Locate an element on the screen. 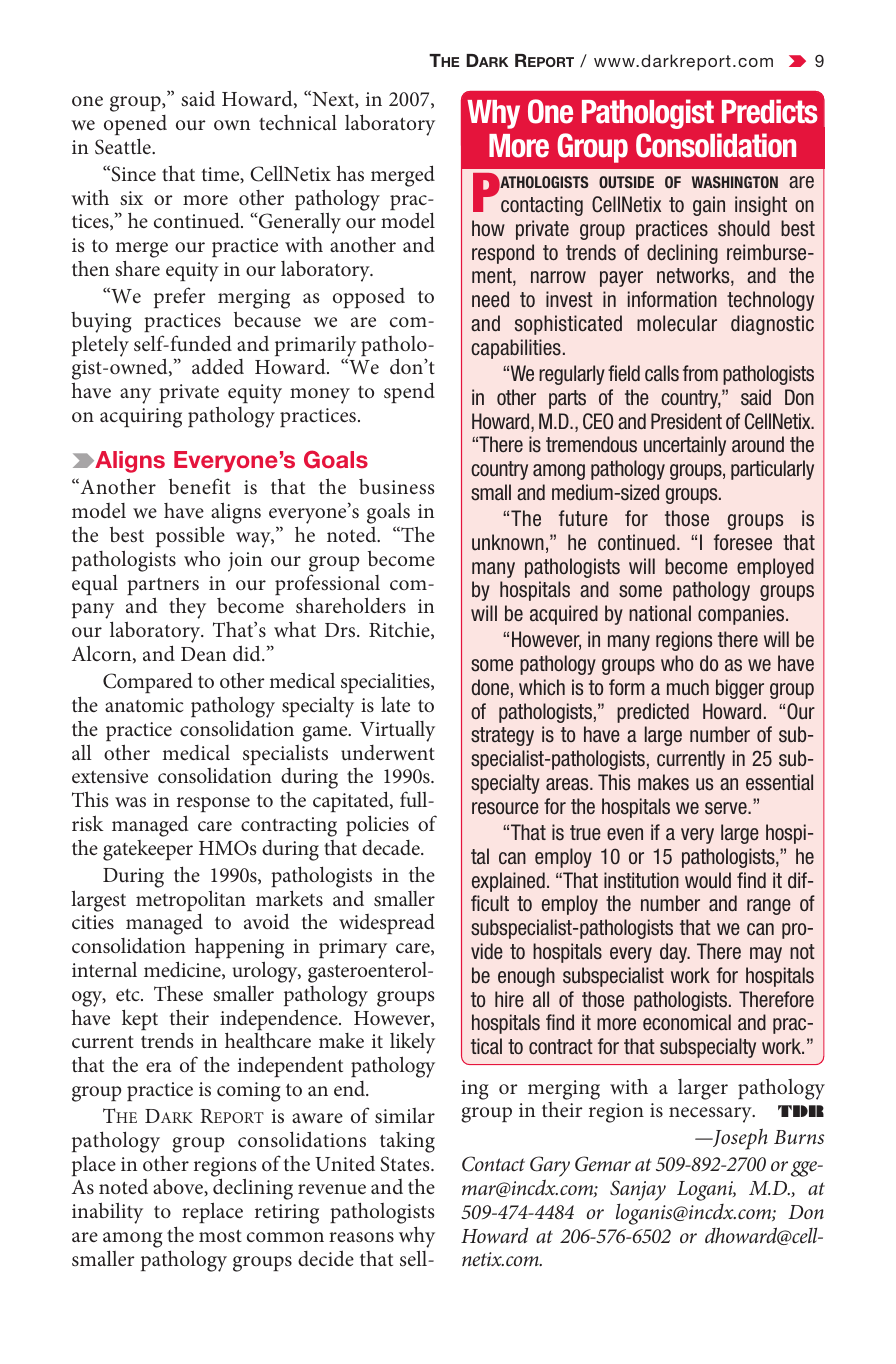 The height and width of the screenshot is (1364, 896). opened is located at coordinates (135, 125).
